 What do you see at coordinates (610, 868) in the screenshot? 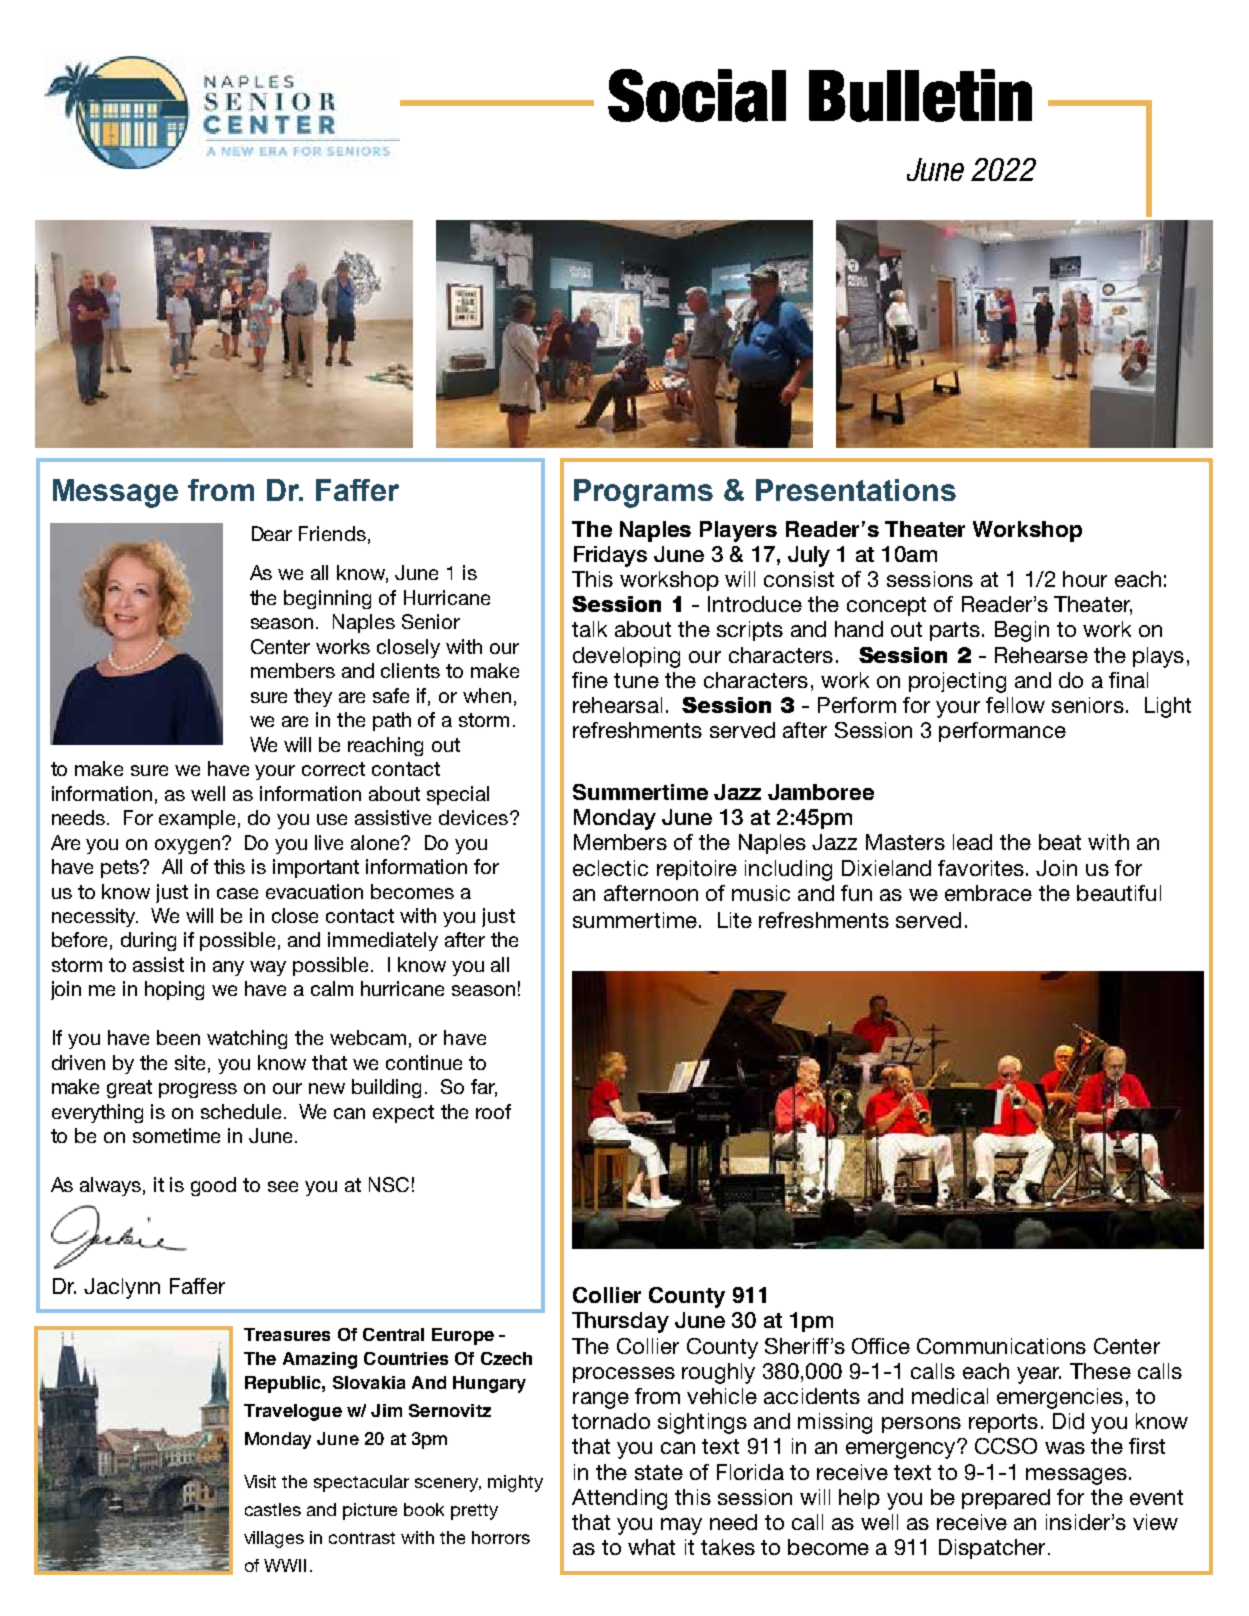
I see `eclectic` at bounding box center [610, 868].
